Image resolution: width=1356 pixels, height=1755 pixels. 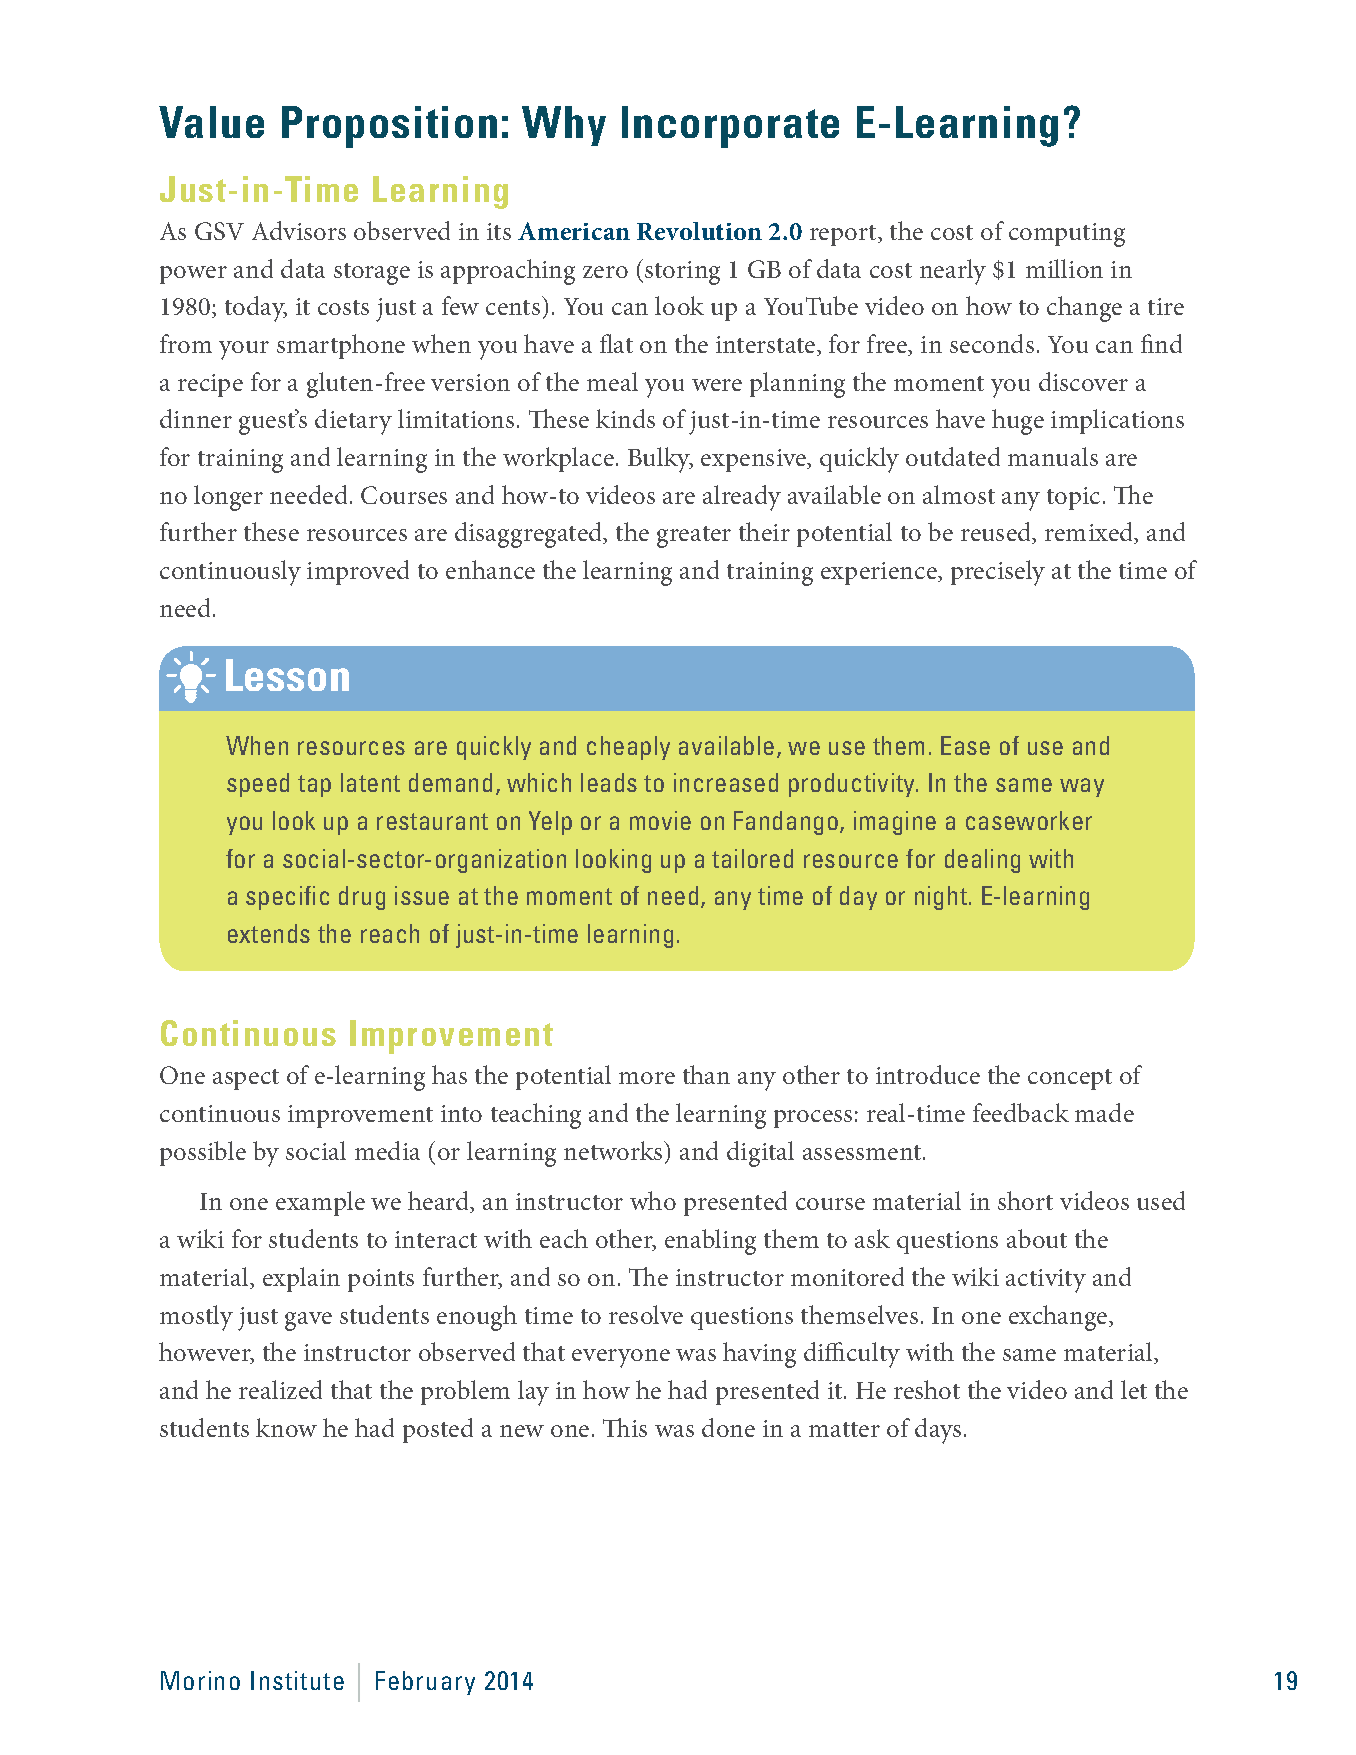 What do you see at coordinates (297, 1680) in the screenshot?
I see `Institute` at bounding box center [297, 1680].
